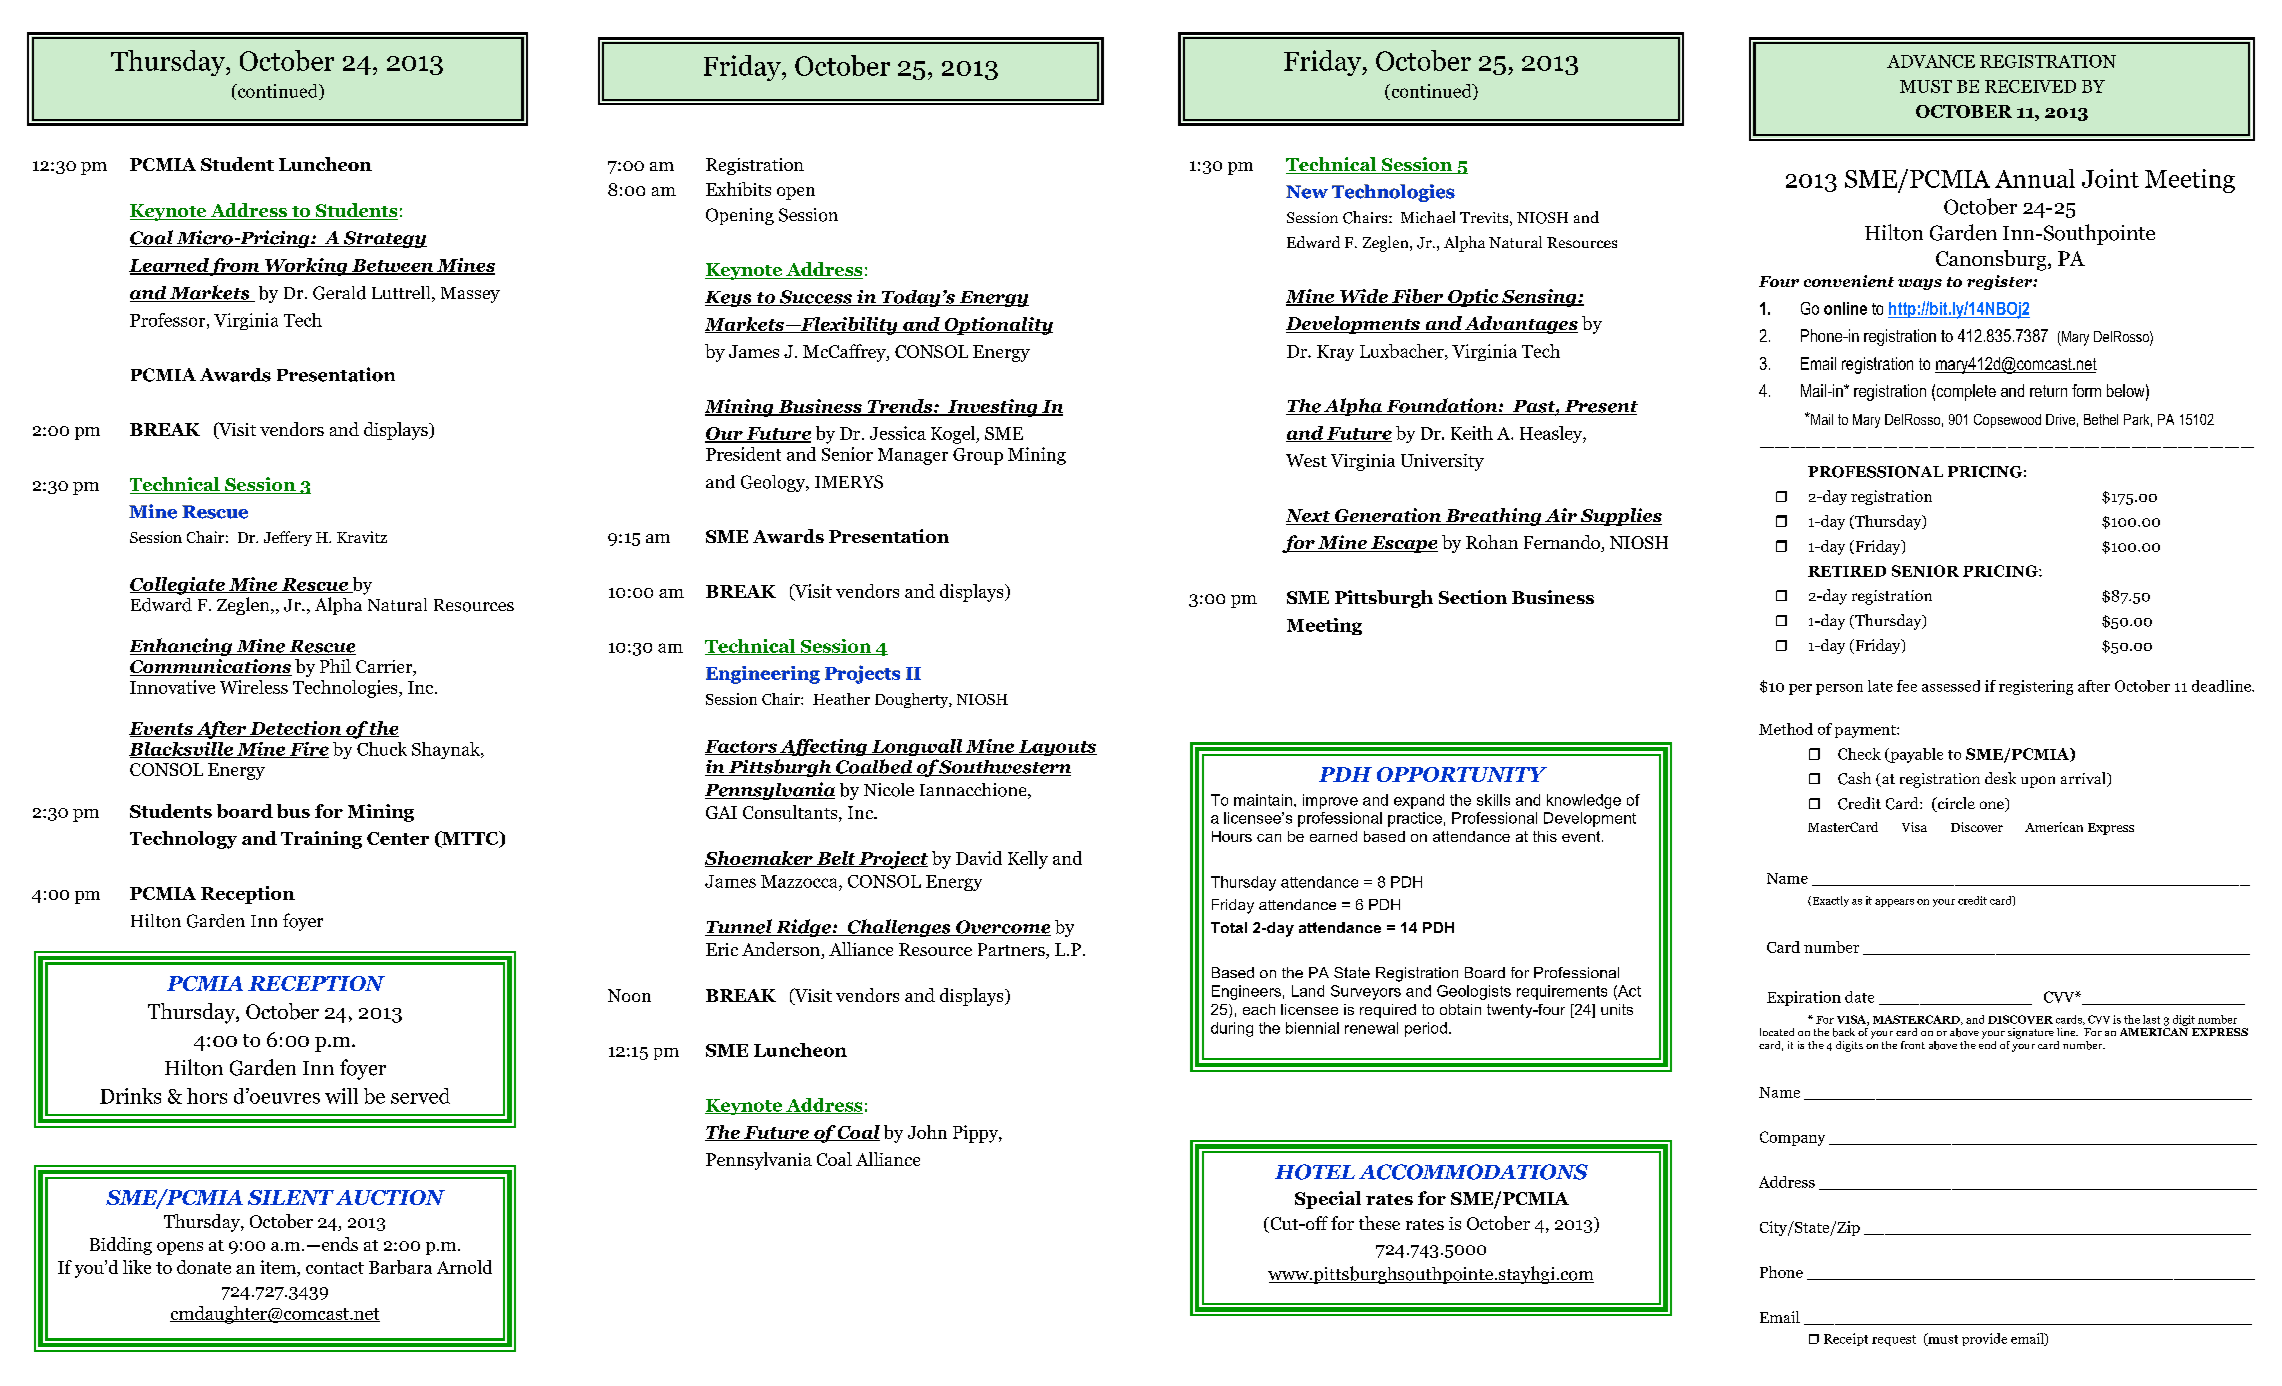  What do you see at coordinates (1847, 571) in the screenshot?
I see `RETIRED` at bounding box center [1847, 571].
